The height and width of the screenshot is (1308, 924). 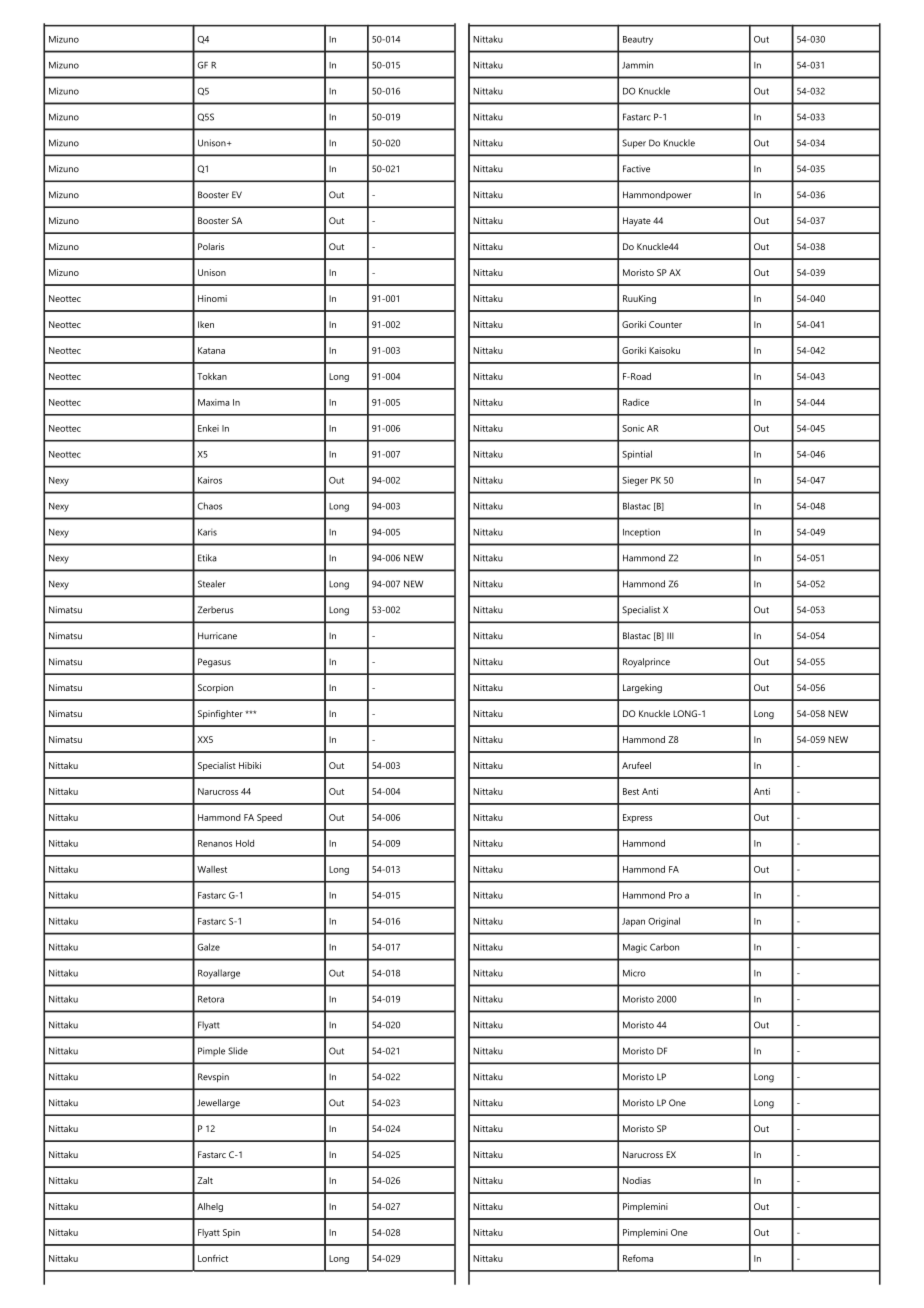 What do you see at coordinates (635, 948) in the screenshot?
I see `Magic` at bounding box center [635, 948].
